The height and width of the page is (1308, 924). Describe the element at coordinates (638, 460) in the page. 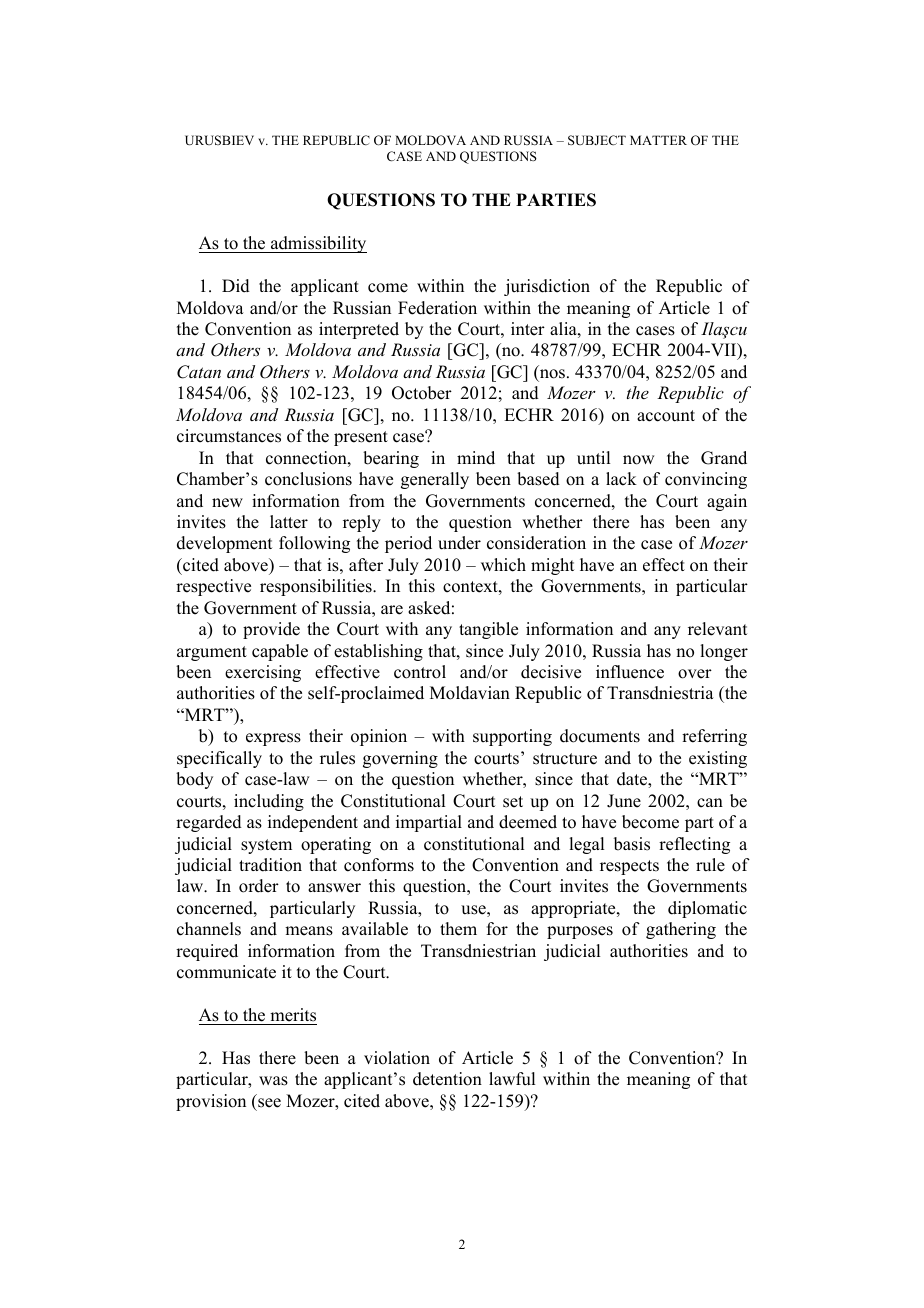

I see `now` at that location.
